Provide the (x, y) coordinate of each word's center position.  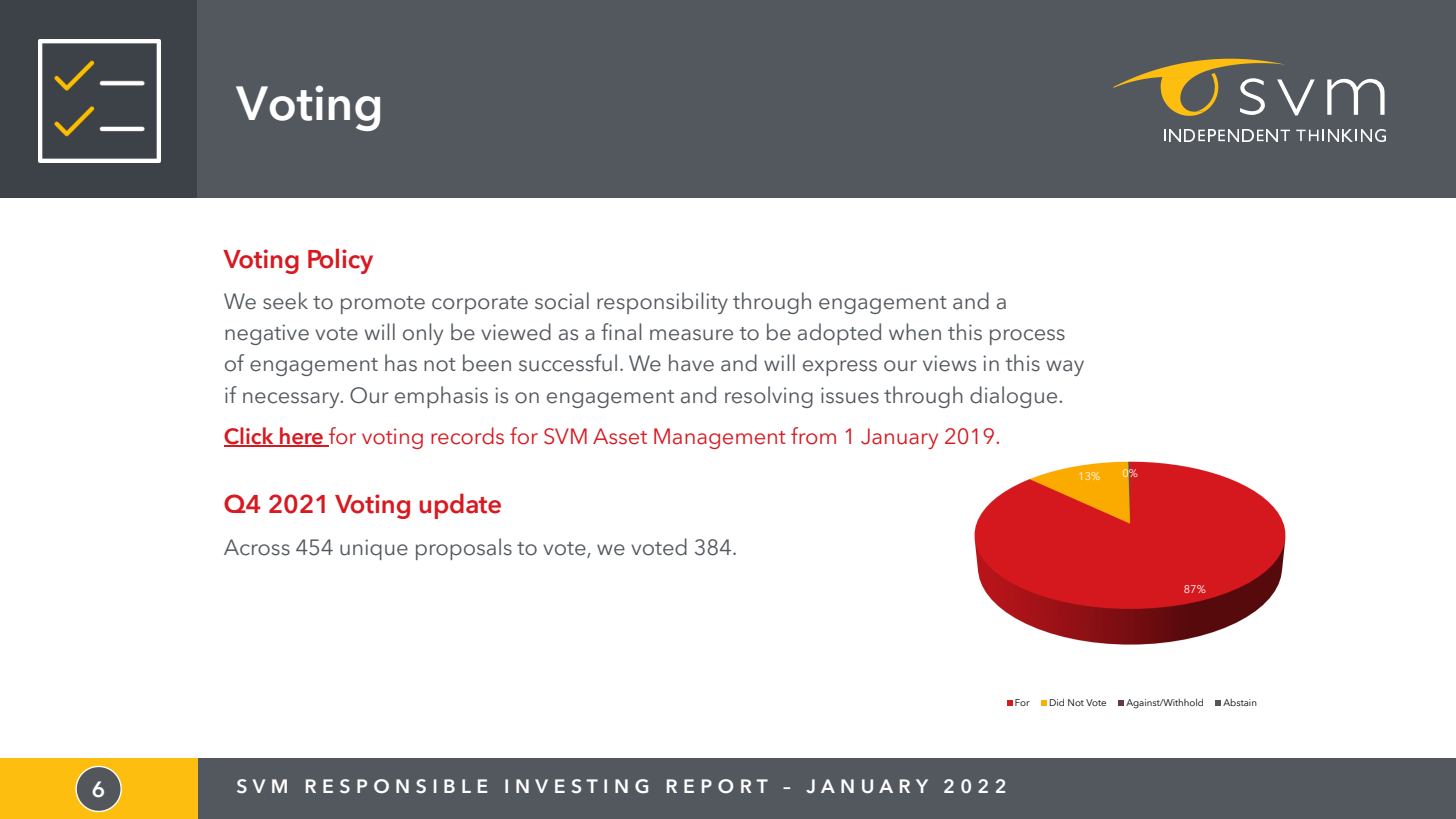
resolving (769, 397)
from (813, 436)
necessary (292, 400)
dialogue (1015, 397)
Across (257, 547)
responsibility (662, 303)
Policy (340, 261)
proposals (464, 549)
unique (374, 549)
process (1027, 337)
